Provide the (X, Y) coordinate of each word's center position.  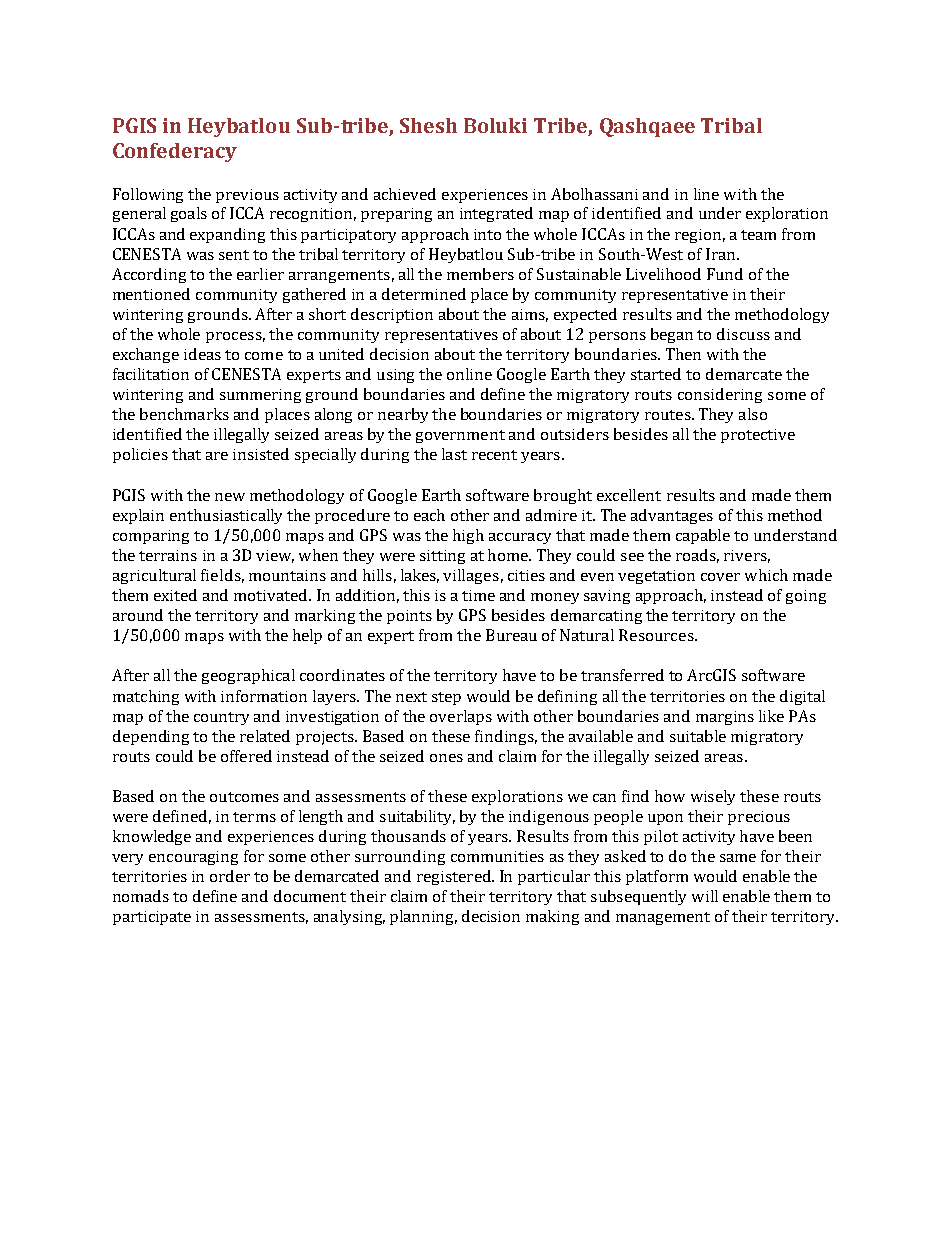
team (758, 235)
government (460, 436)
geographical (248, 676)
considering (720, 395)
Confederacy (175, 152)
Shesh (428, 125)
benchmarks (184, 414)
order (230, 876)
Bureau (511, 635)
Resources (657, 635)
